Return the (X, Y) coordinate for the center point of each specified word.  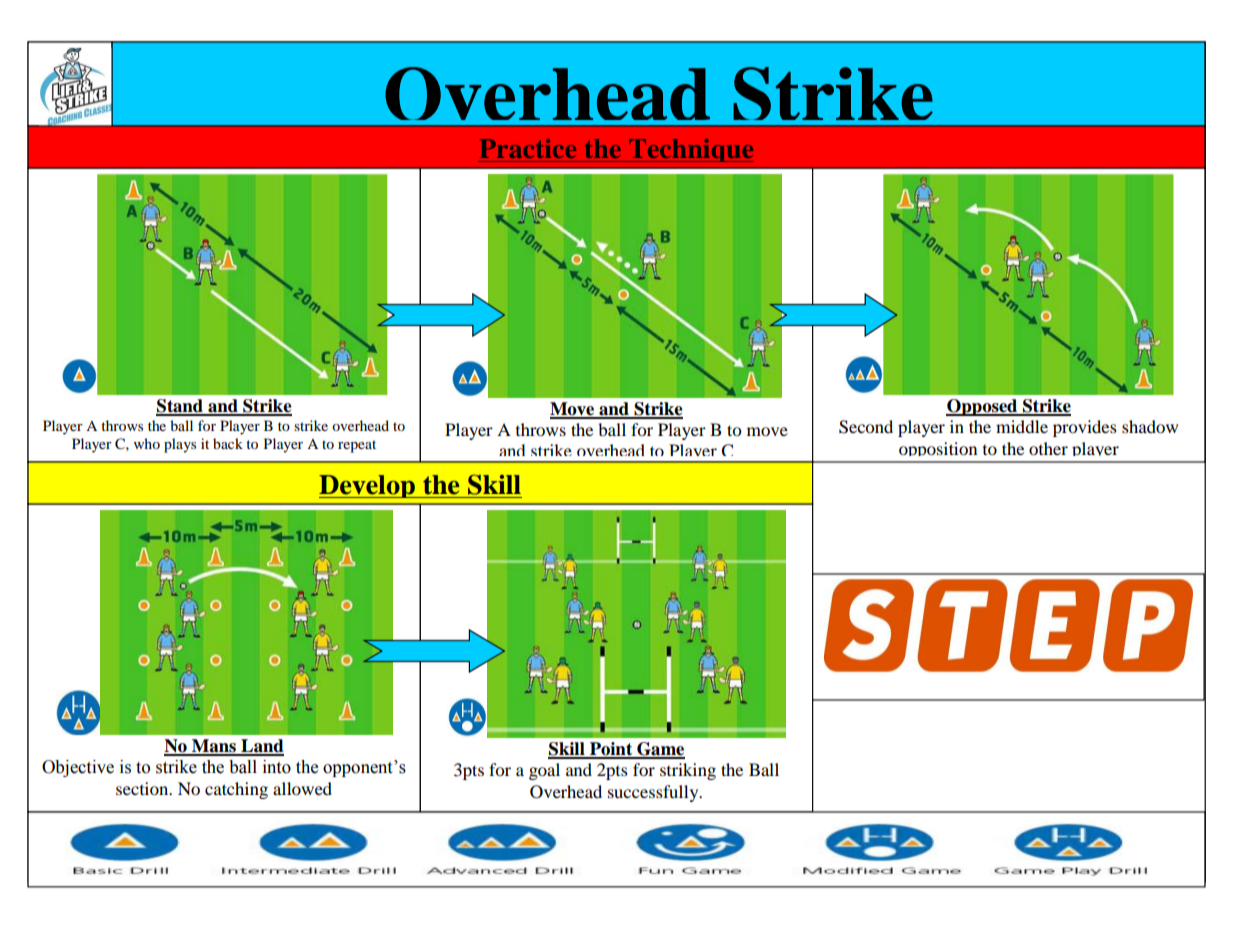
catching (236, 790)
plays (180, 445)
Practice (527, 148)
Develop (368, 486)
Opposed (983, 407)
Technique (690, 150)
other (1048, 448)
